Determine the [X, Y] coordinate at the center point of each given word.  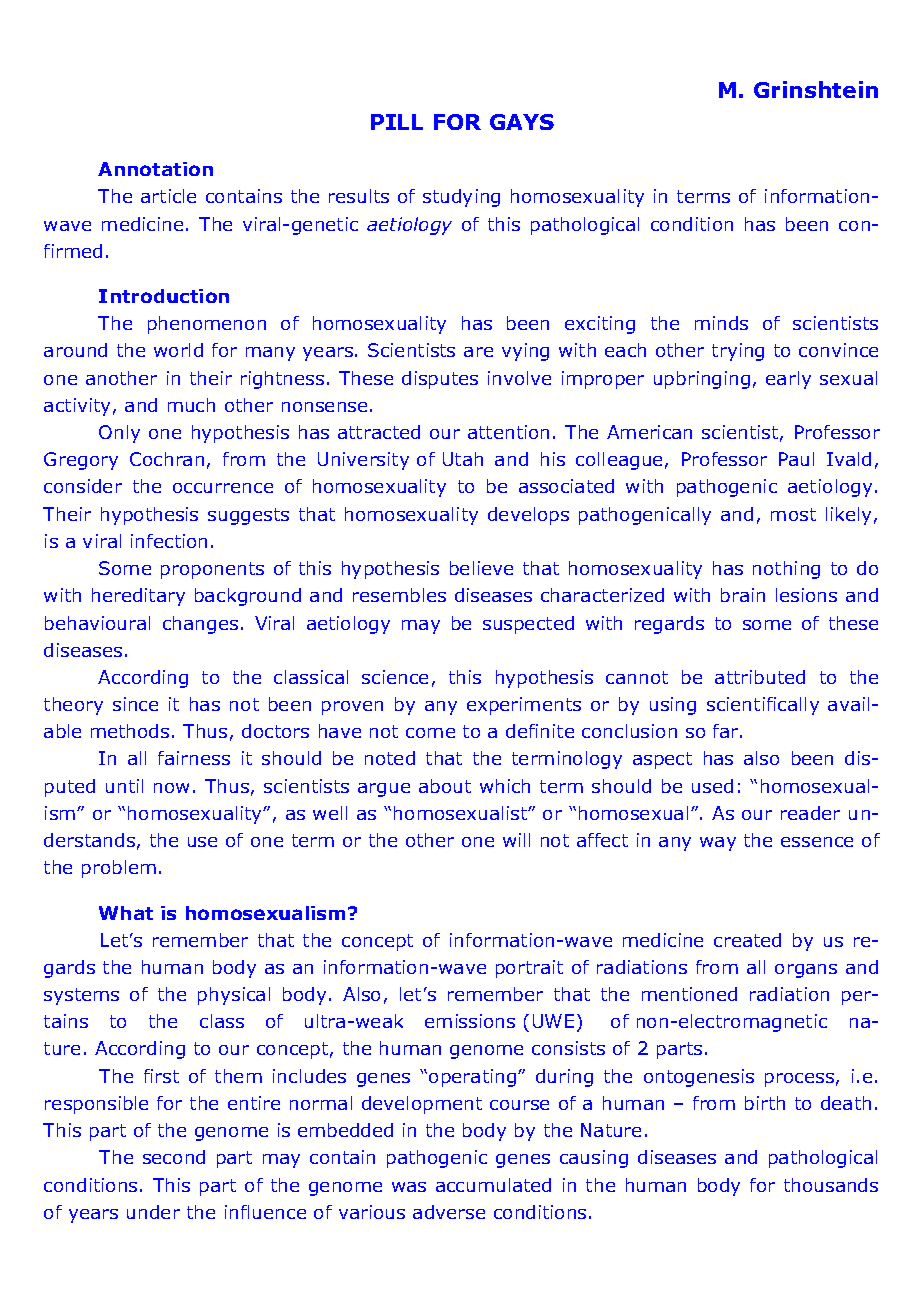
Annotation [155, 169]
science [395, 677]
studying [461, 198]
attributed [760, 677]
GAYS [522, 122]
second [174, 1157]
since [135, 704]
